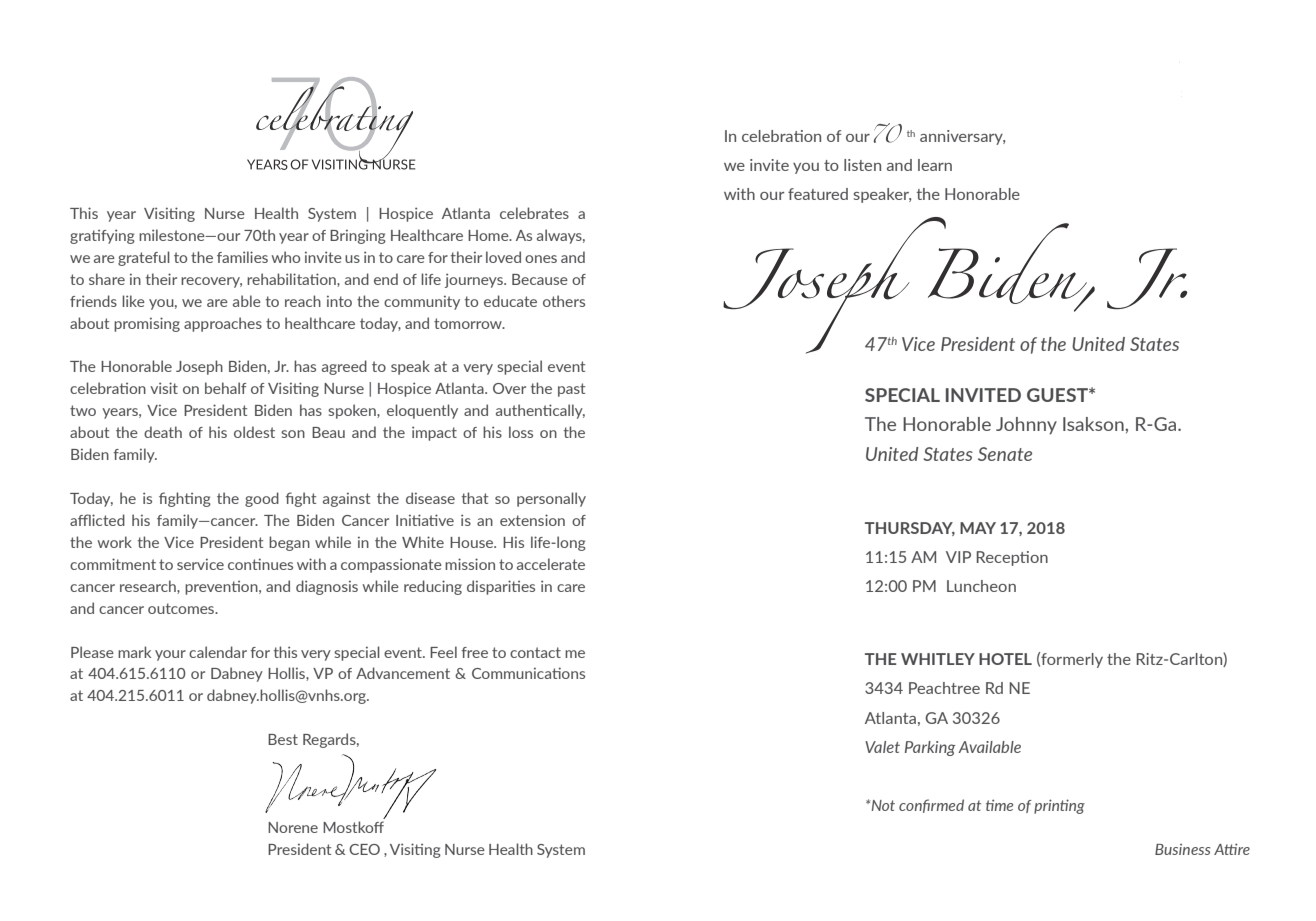 The width and height of the screenshot is (1316, 921). Describe the element at coordinates (1026, 426) in the screenshot. I see `Johnny` at that location.
